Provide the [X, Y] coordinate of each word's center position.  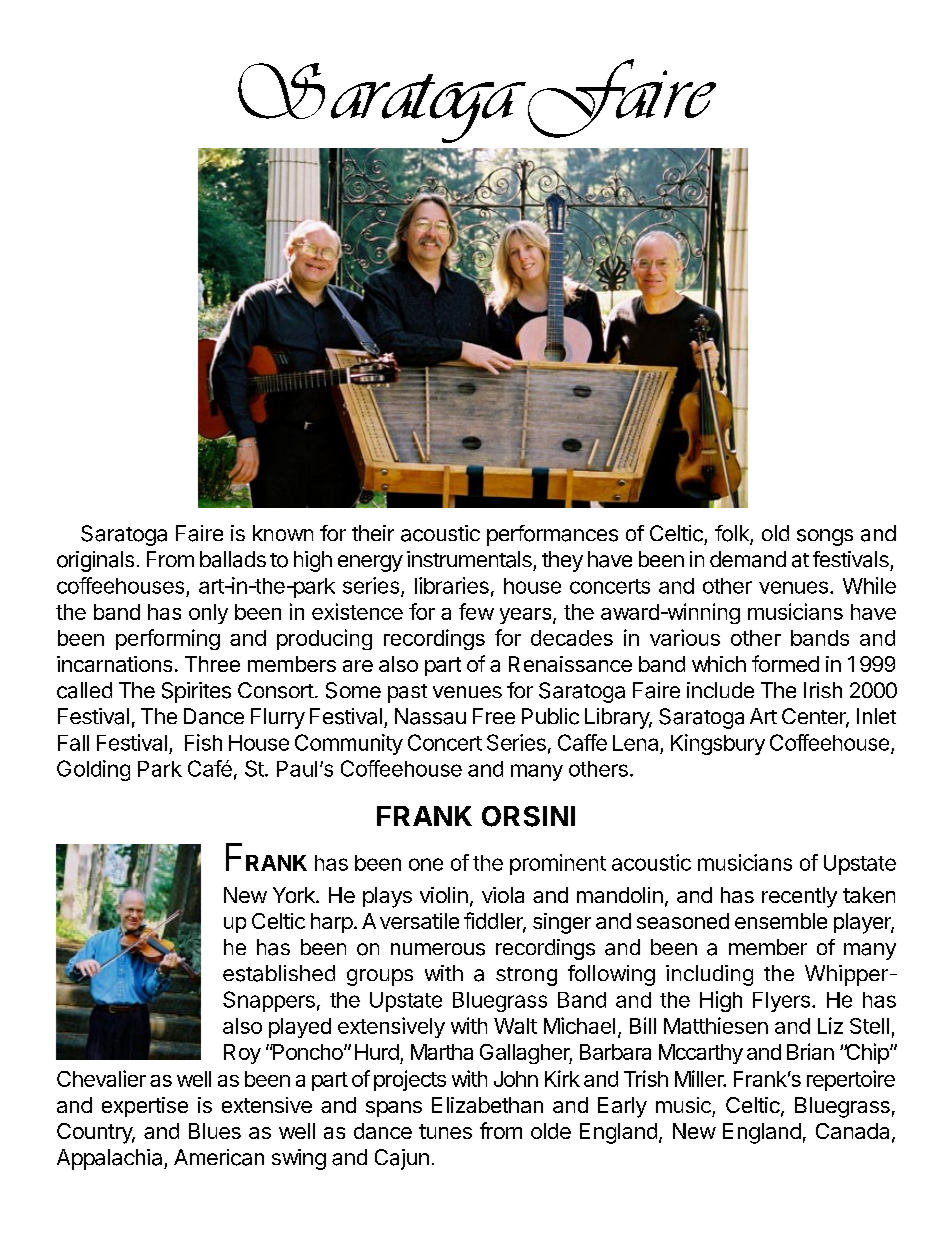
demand [748, 559]
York [295, 895]
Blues [215, 1131]
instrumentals [469, 559]
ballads [233, 559]
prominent [558, 864]
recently [799, 897]
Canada [852, 1131]
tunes [445, 1131]
